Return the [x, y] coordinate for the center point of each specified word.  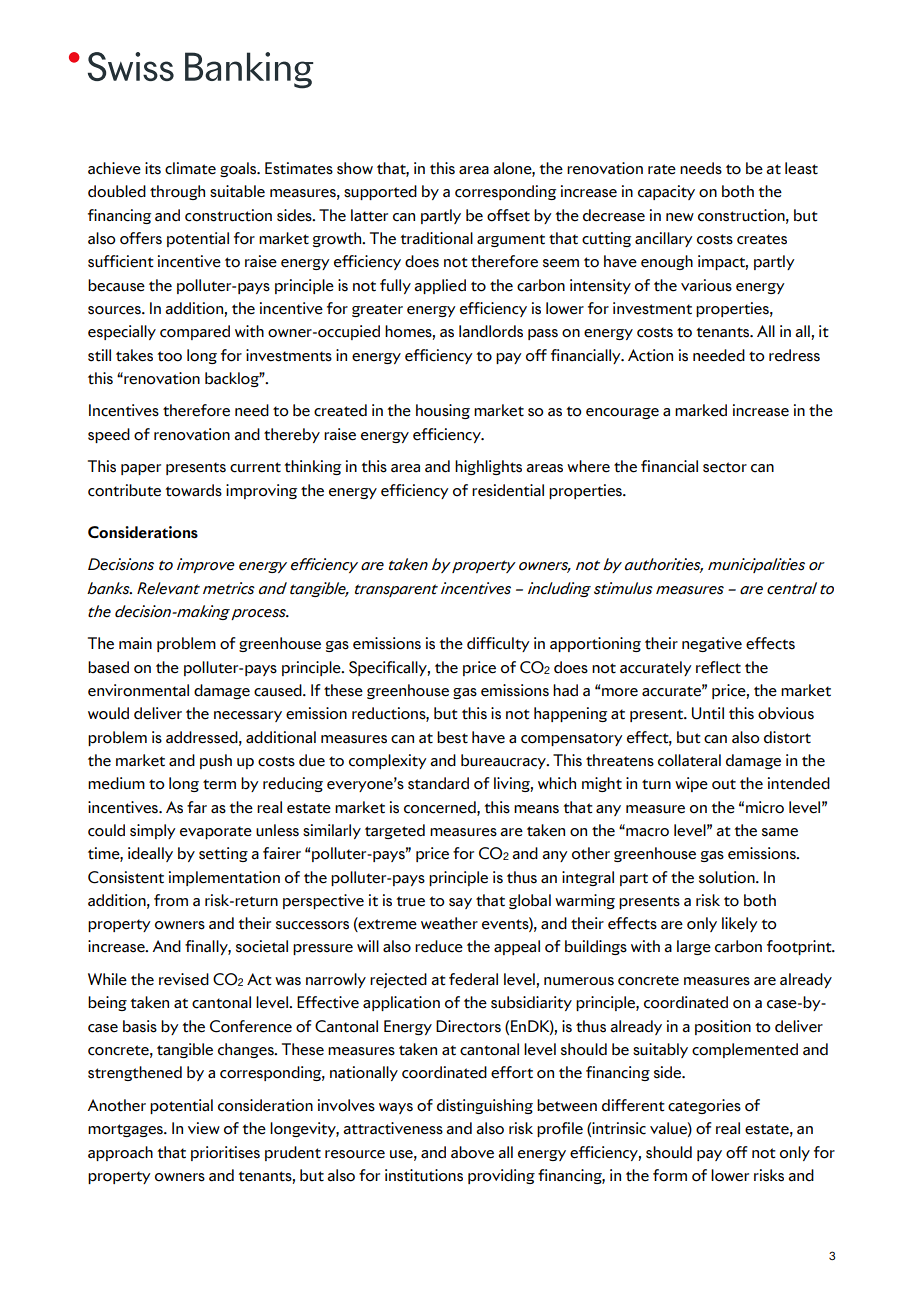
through [177, 192]
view [204, 1128]
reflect [718, 667]
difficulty [498, 644]
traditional [436, 238]
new [680, 217]
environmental [138, 690]
